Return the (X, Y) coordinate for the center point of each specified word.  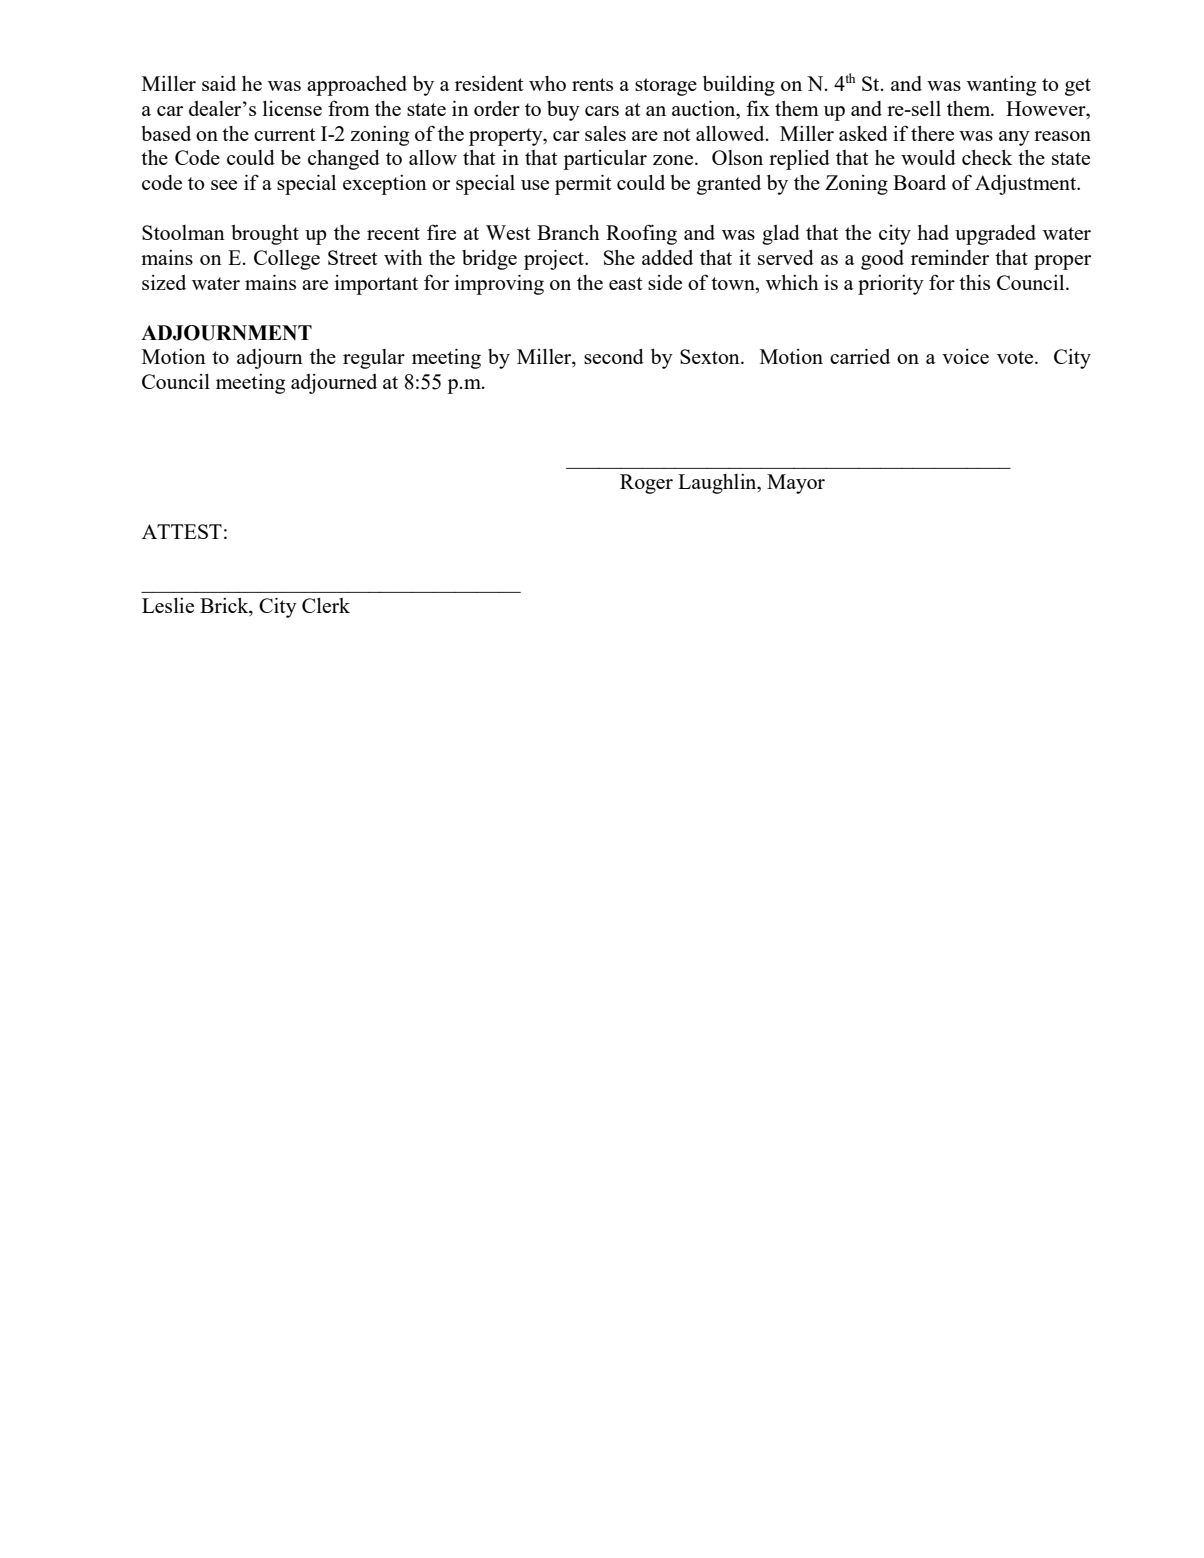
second (614, 356)
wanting (1001, 86)
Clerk (326, 605)
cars (602, 111)
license (292, 108)
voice (965, 356)
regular (374, 359)
